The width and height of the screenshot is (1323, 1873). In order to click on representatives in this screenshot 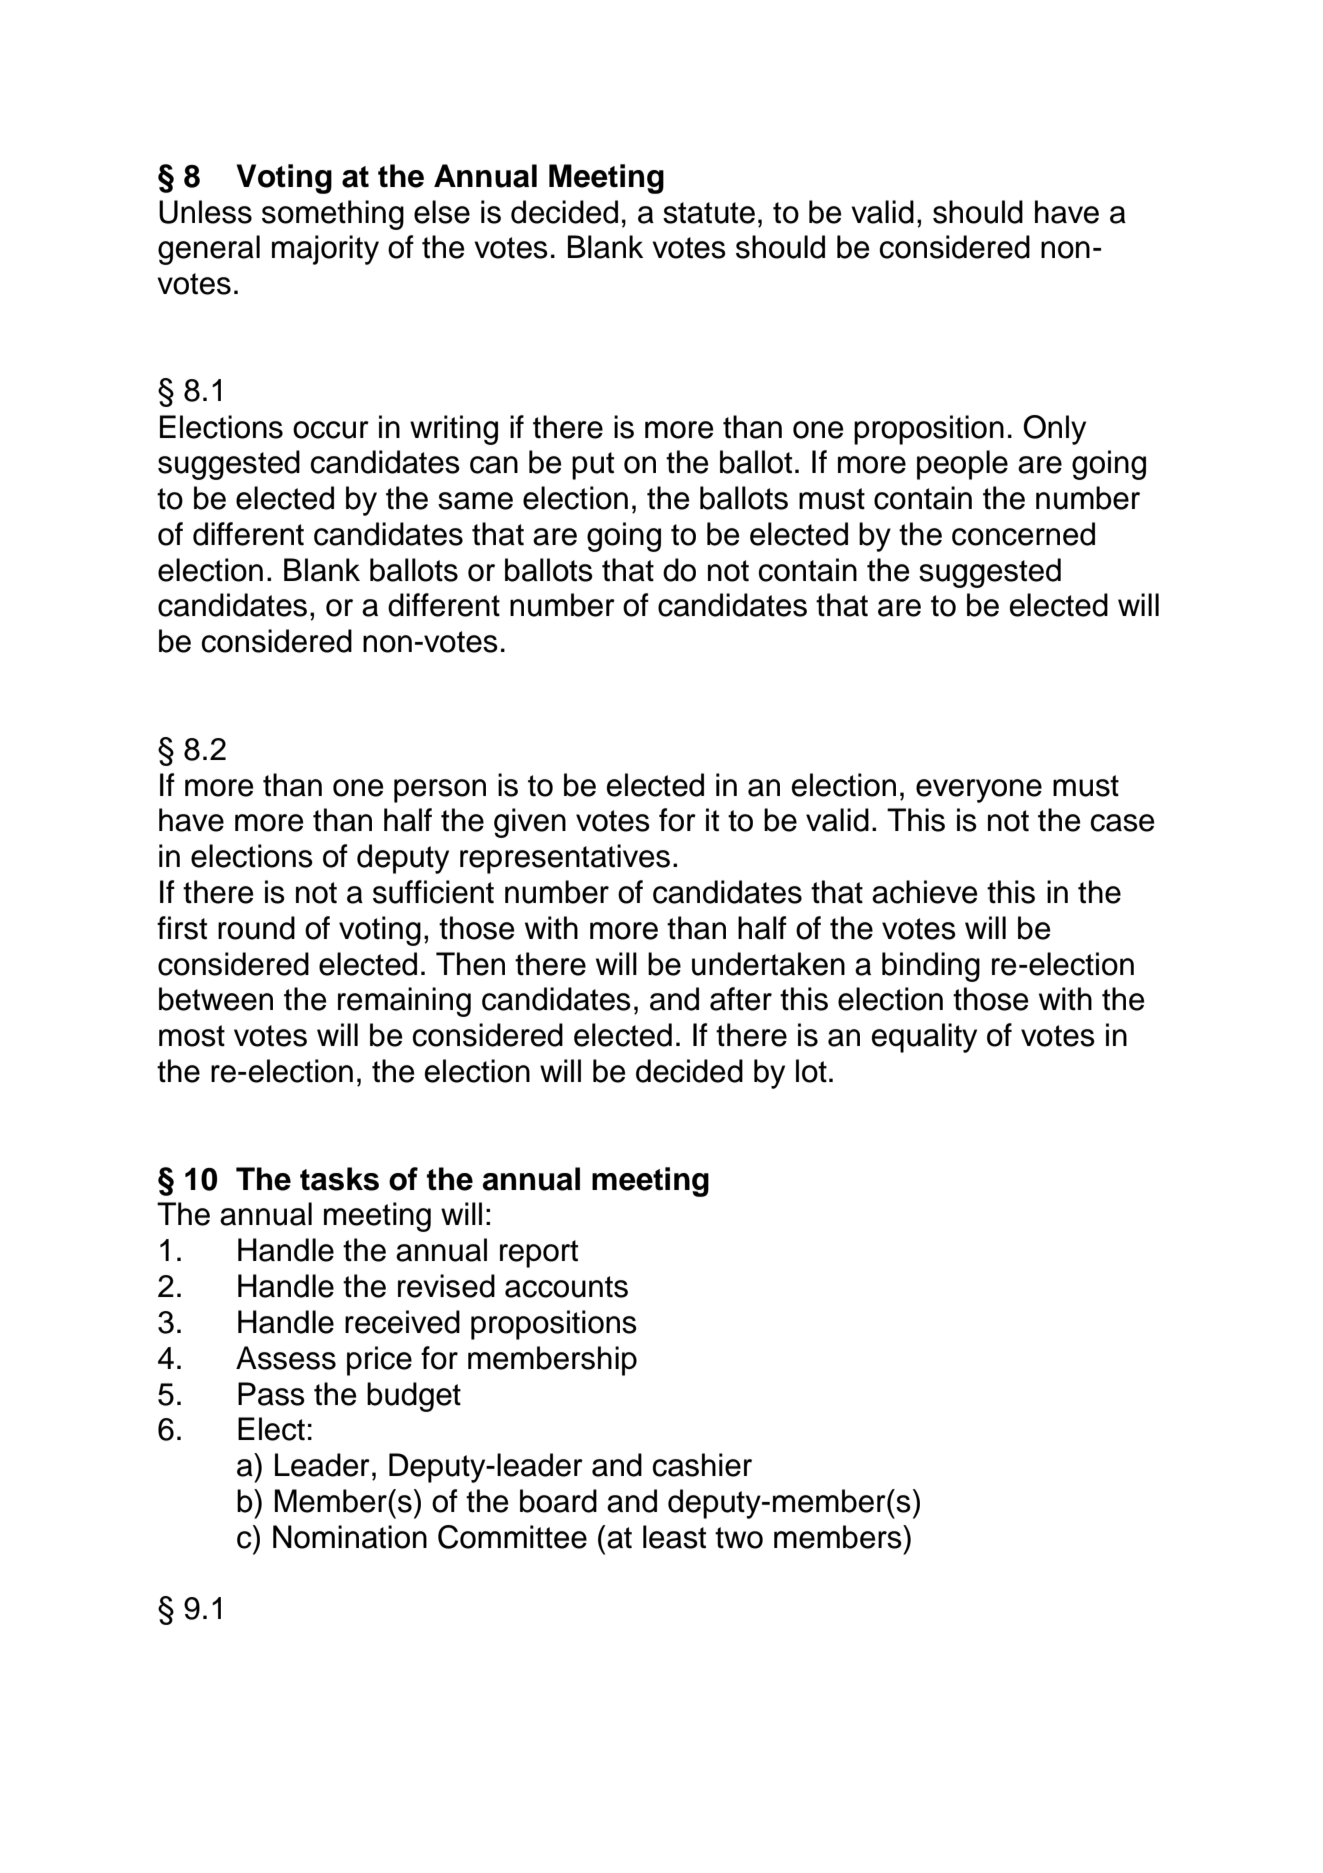, I will do `click(565, 859)`.
